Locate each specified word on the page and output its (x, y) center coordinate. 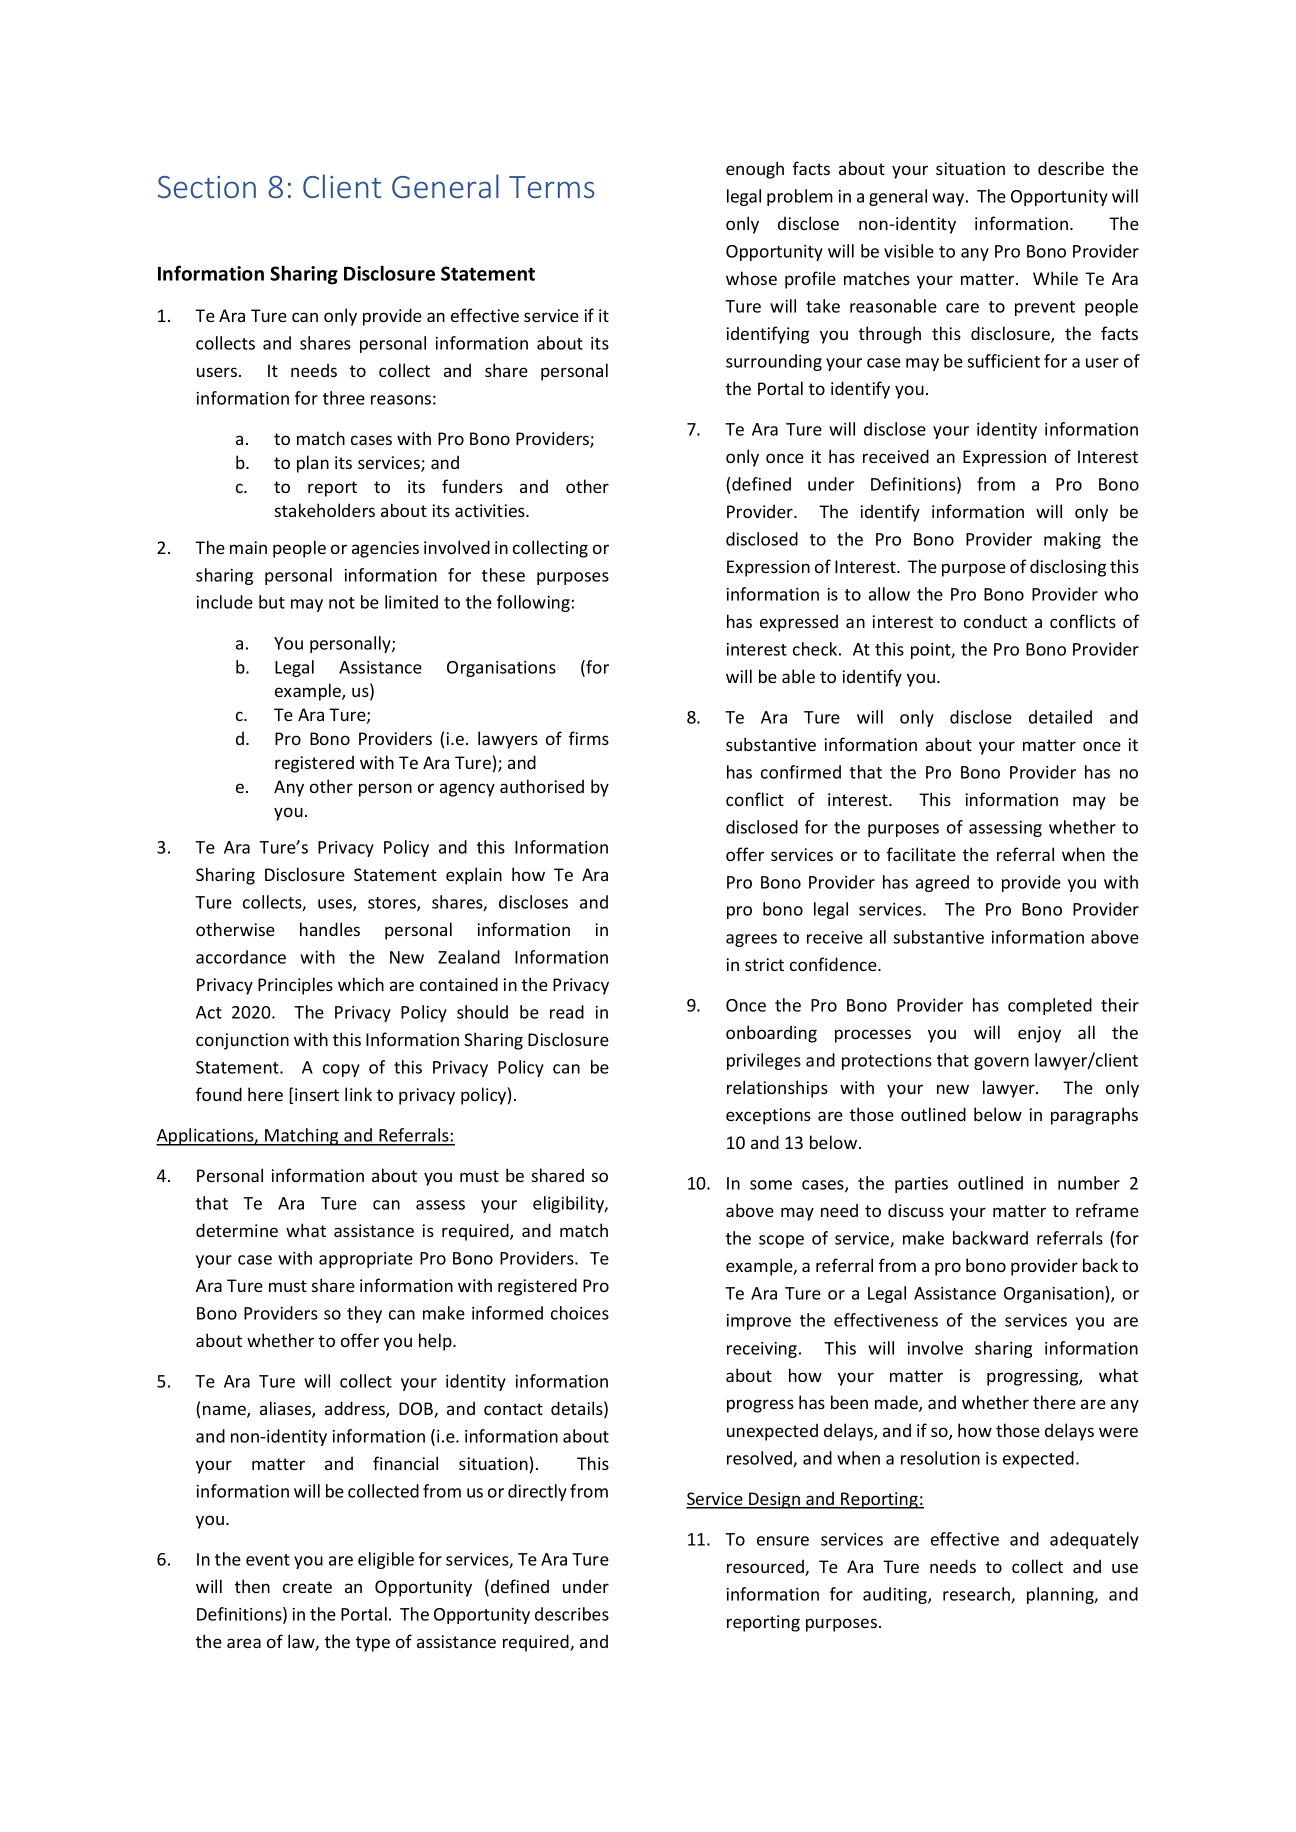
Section (207, 187)
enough (755, 170)
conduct (995, 621)
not (342, 603)
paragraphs (1094, 1116)
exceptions (768, 1116)
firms (589, 738)
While (1055, 278)
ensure (783, 1541)
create (307, 1587)
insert (317, 1094)
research (977, 1595)
